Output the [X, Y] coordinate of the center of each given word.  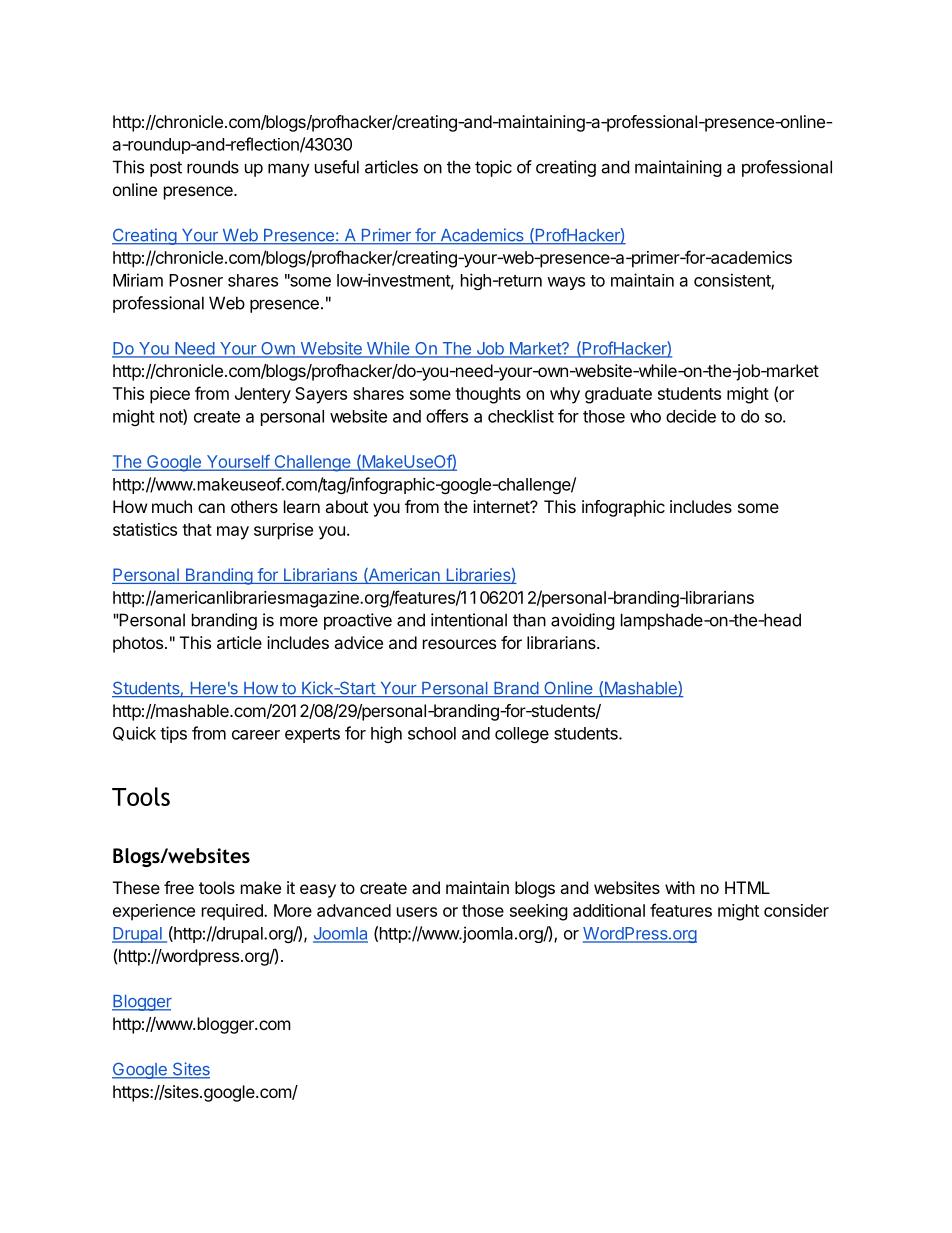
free [179, 887]
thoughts [488, 395]
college [522, 735]
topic [493, 168]
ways [566, 283]
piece [170, 395]
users [417, 912]
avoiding [583, 621]
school [432, 733]
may [233, 533]
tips [173, 734]
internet [502, 506]
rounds [213, 167]
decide [691, 416]
